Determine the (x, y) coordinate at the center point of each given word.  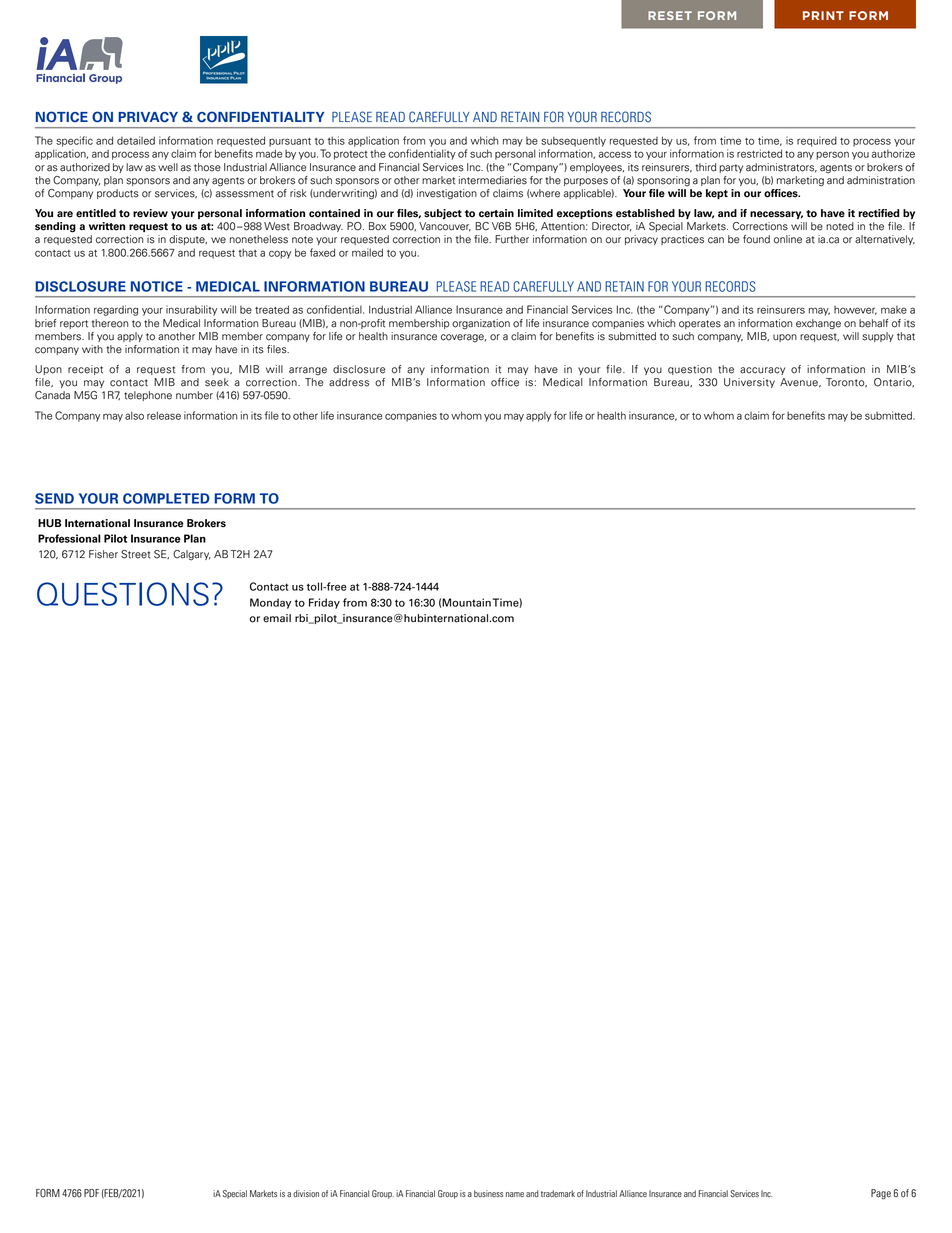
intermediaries (493, 180)
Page (881, 1194)
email (277, 618)
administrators (781, 168)
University (749, 383)
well (168, 167)
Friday (324, 603)
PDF (91, 1193)
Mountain (466, 602)
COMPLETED (166, 498)
